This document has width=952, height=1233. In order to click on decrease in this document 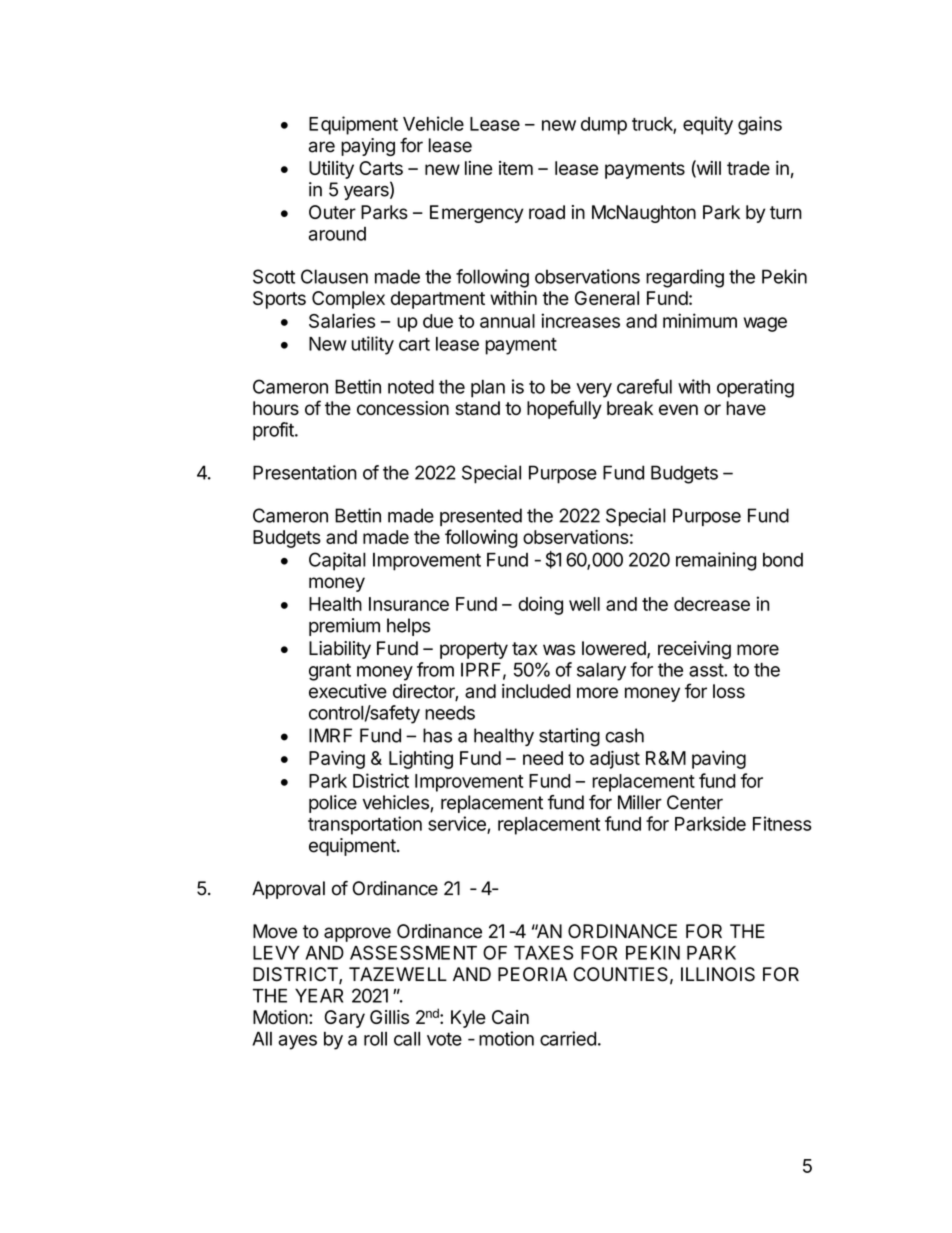, I will do `click(712, 604)`.
